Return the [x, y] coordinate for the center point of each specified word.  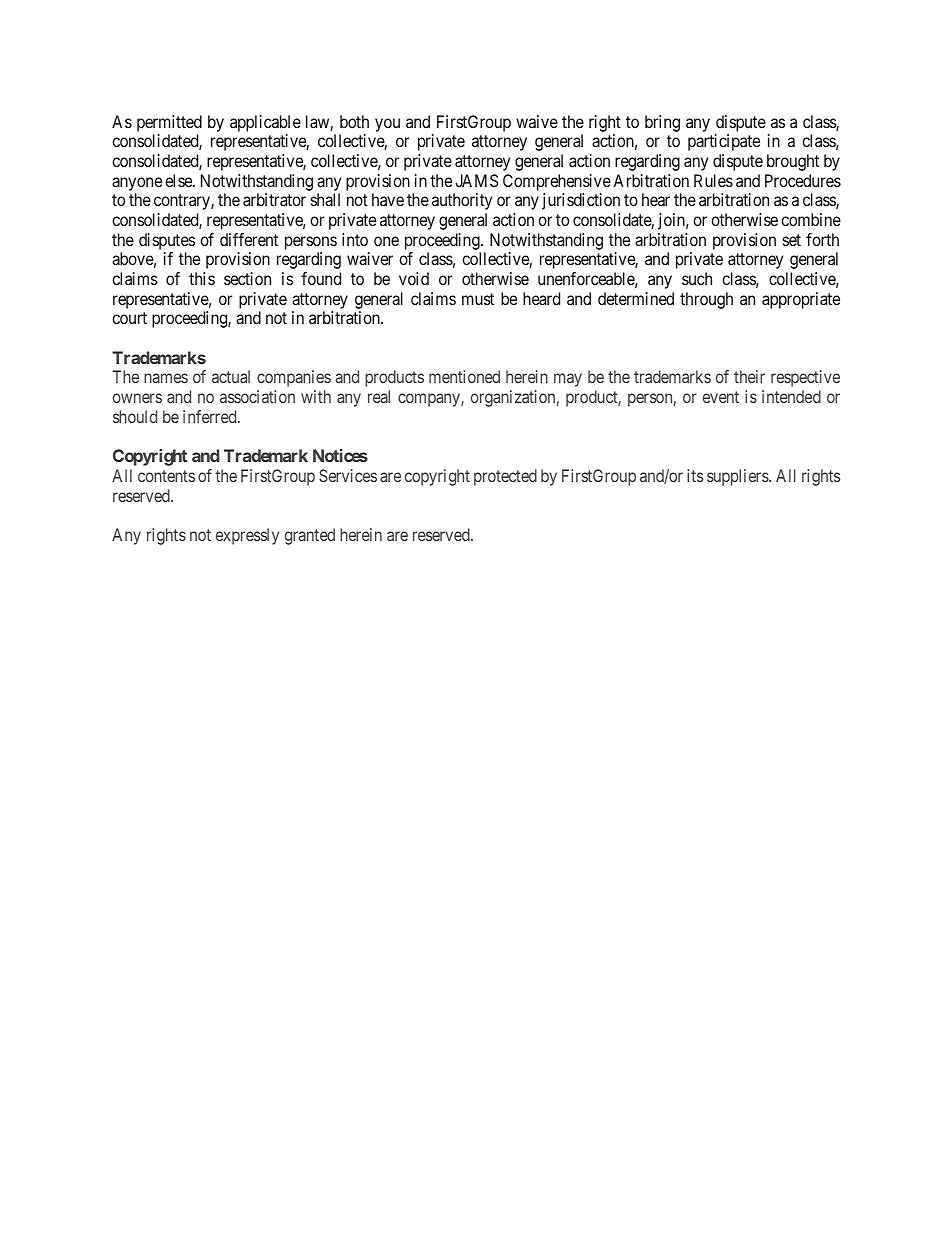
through [706, 300]
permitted [169, 123]
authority [462, 201]
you [387, 125]
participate [724, 142]
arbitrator [274, 199]
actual [231, 376]
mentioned [464, 376]
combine [811, 219]
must [478, 299]
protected [505, 477]
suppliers [738, 477]
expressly [247, 536]
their [749, 376]
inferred [211, 416]
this [202, 278]
